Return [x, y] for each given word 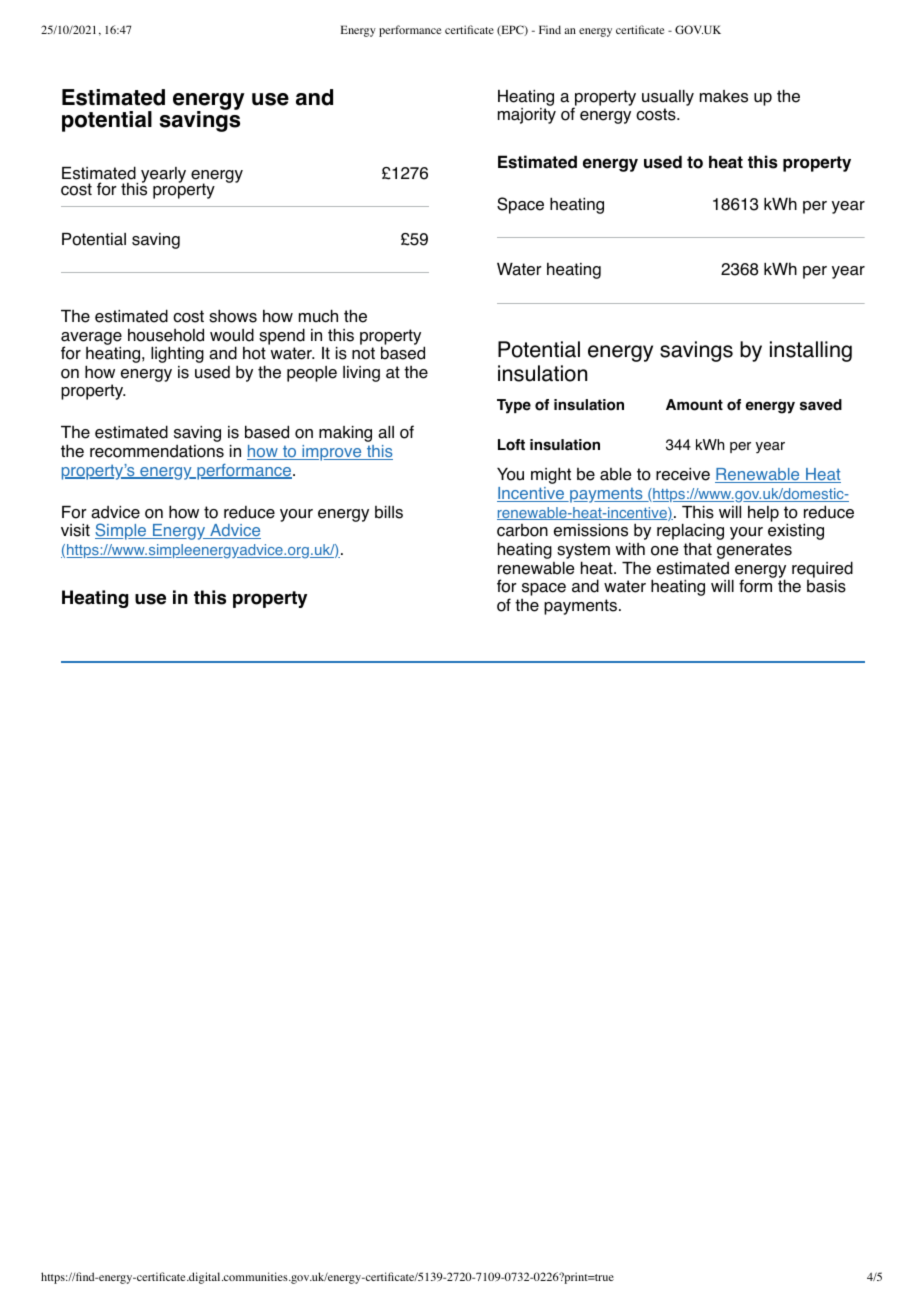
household [166, 335]
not [363, 353]
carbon [522, 530]
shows [233, 316]
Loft [511, 445]
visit [75, 530]
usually [668, 98]
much [318, 316]
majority [527, 116]
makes [724, 96]
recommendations [157, 451]
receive [683, 474]
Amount [694, 405]
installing [811, 351]
